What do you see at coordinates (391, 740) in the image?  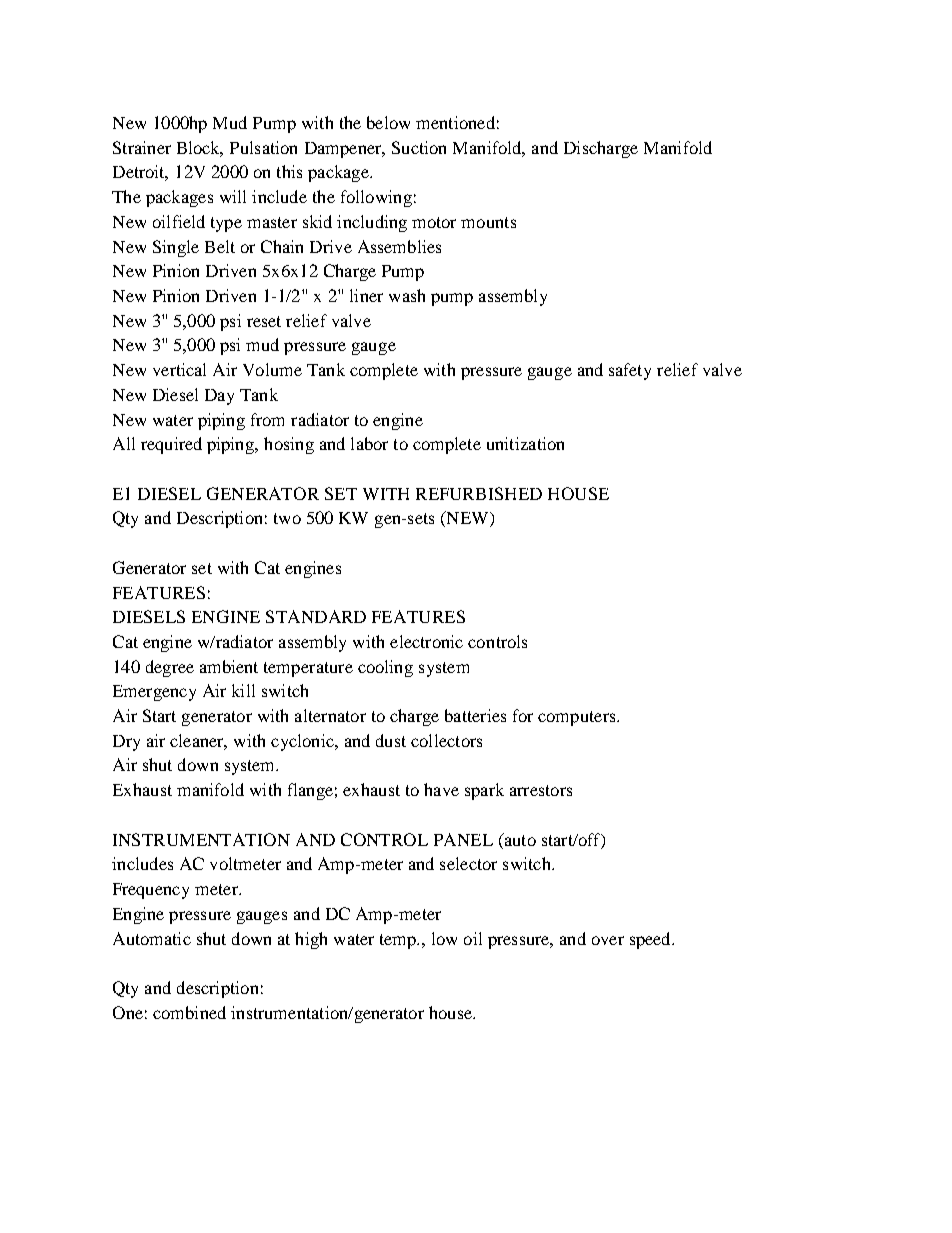 I see `dust` at bounding box center [391, 740].
